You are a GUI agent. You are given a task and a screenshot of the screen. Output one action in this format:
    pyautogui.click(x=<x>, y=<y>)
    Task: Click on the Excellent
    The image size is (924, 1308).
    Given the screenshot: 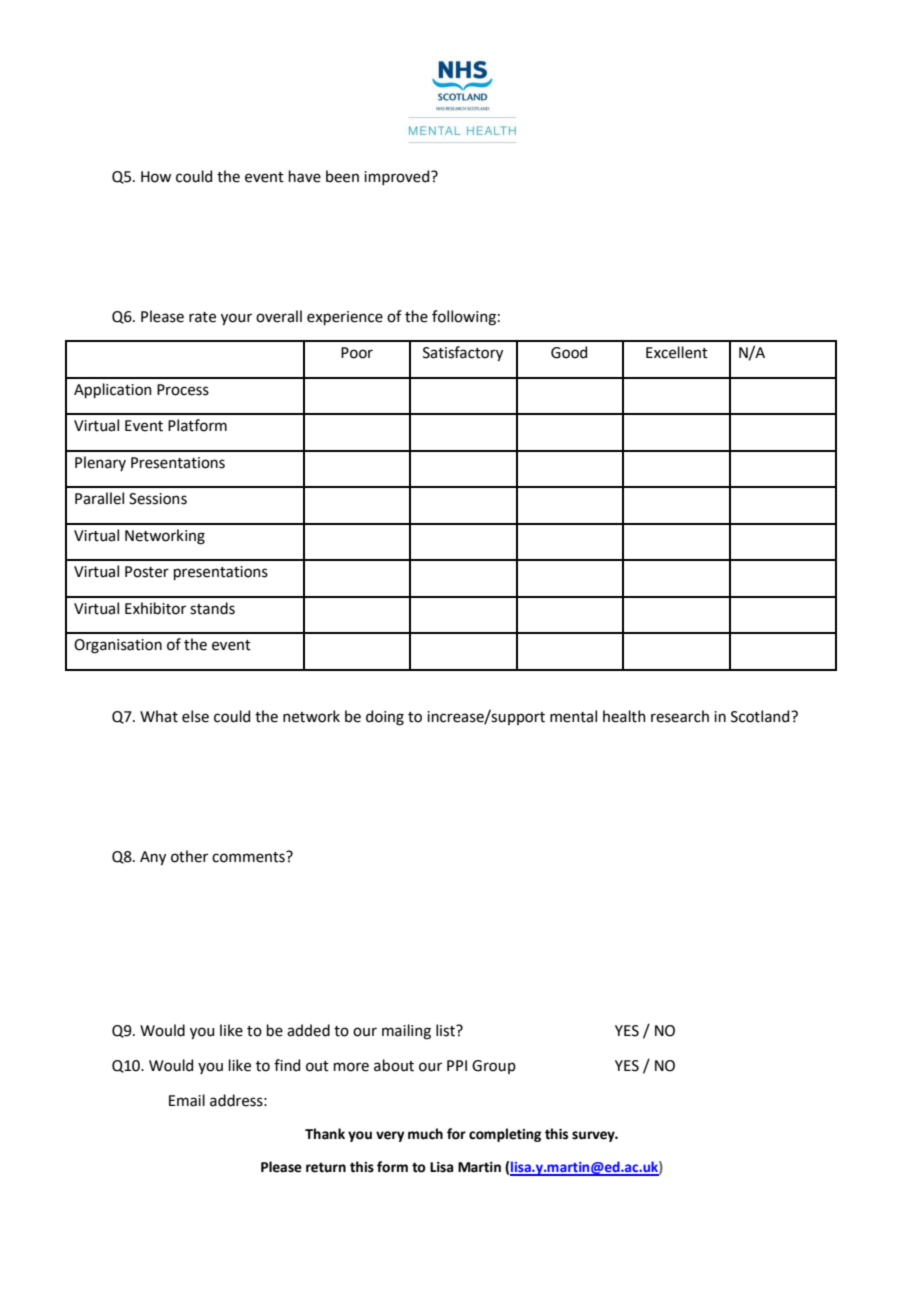 What is the action you would take?
    pyautogui.click(x=677, y=352)
